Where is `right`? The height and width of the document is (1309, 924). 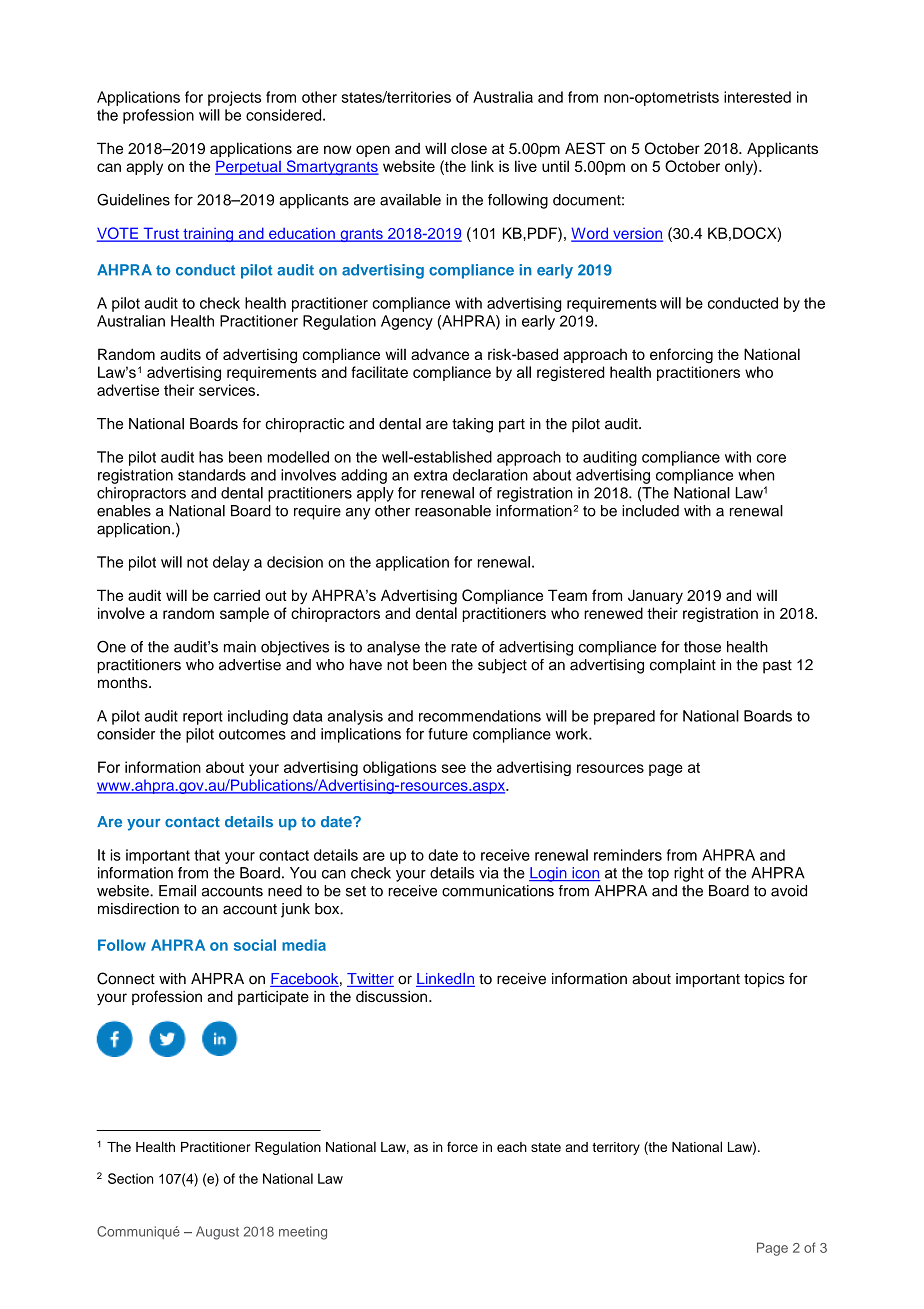 right is located at coordinates (689, 874).
